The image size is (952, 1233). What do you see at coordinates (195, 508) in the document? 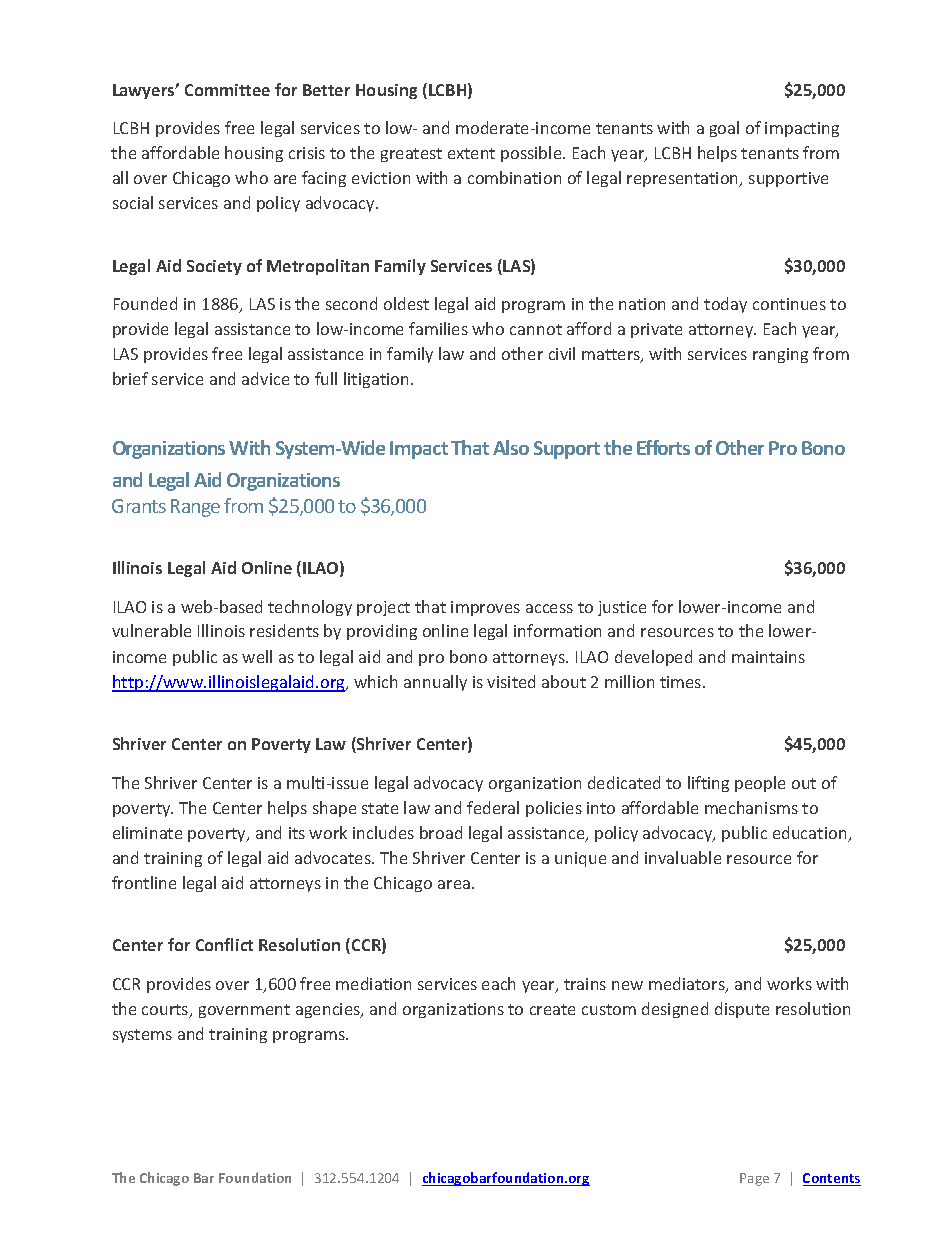
I see `Range` at bounding box center [195, 508].
